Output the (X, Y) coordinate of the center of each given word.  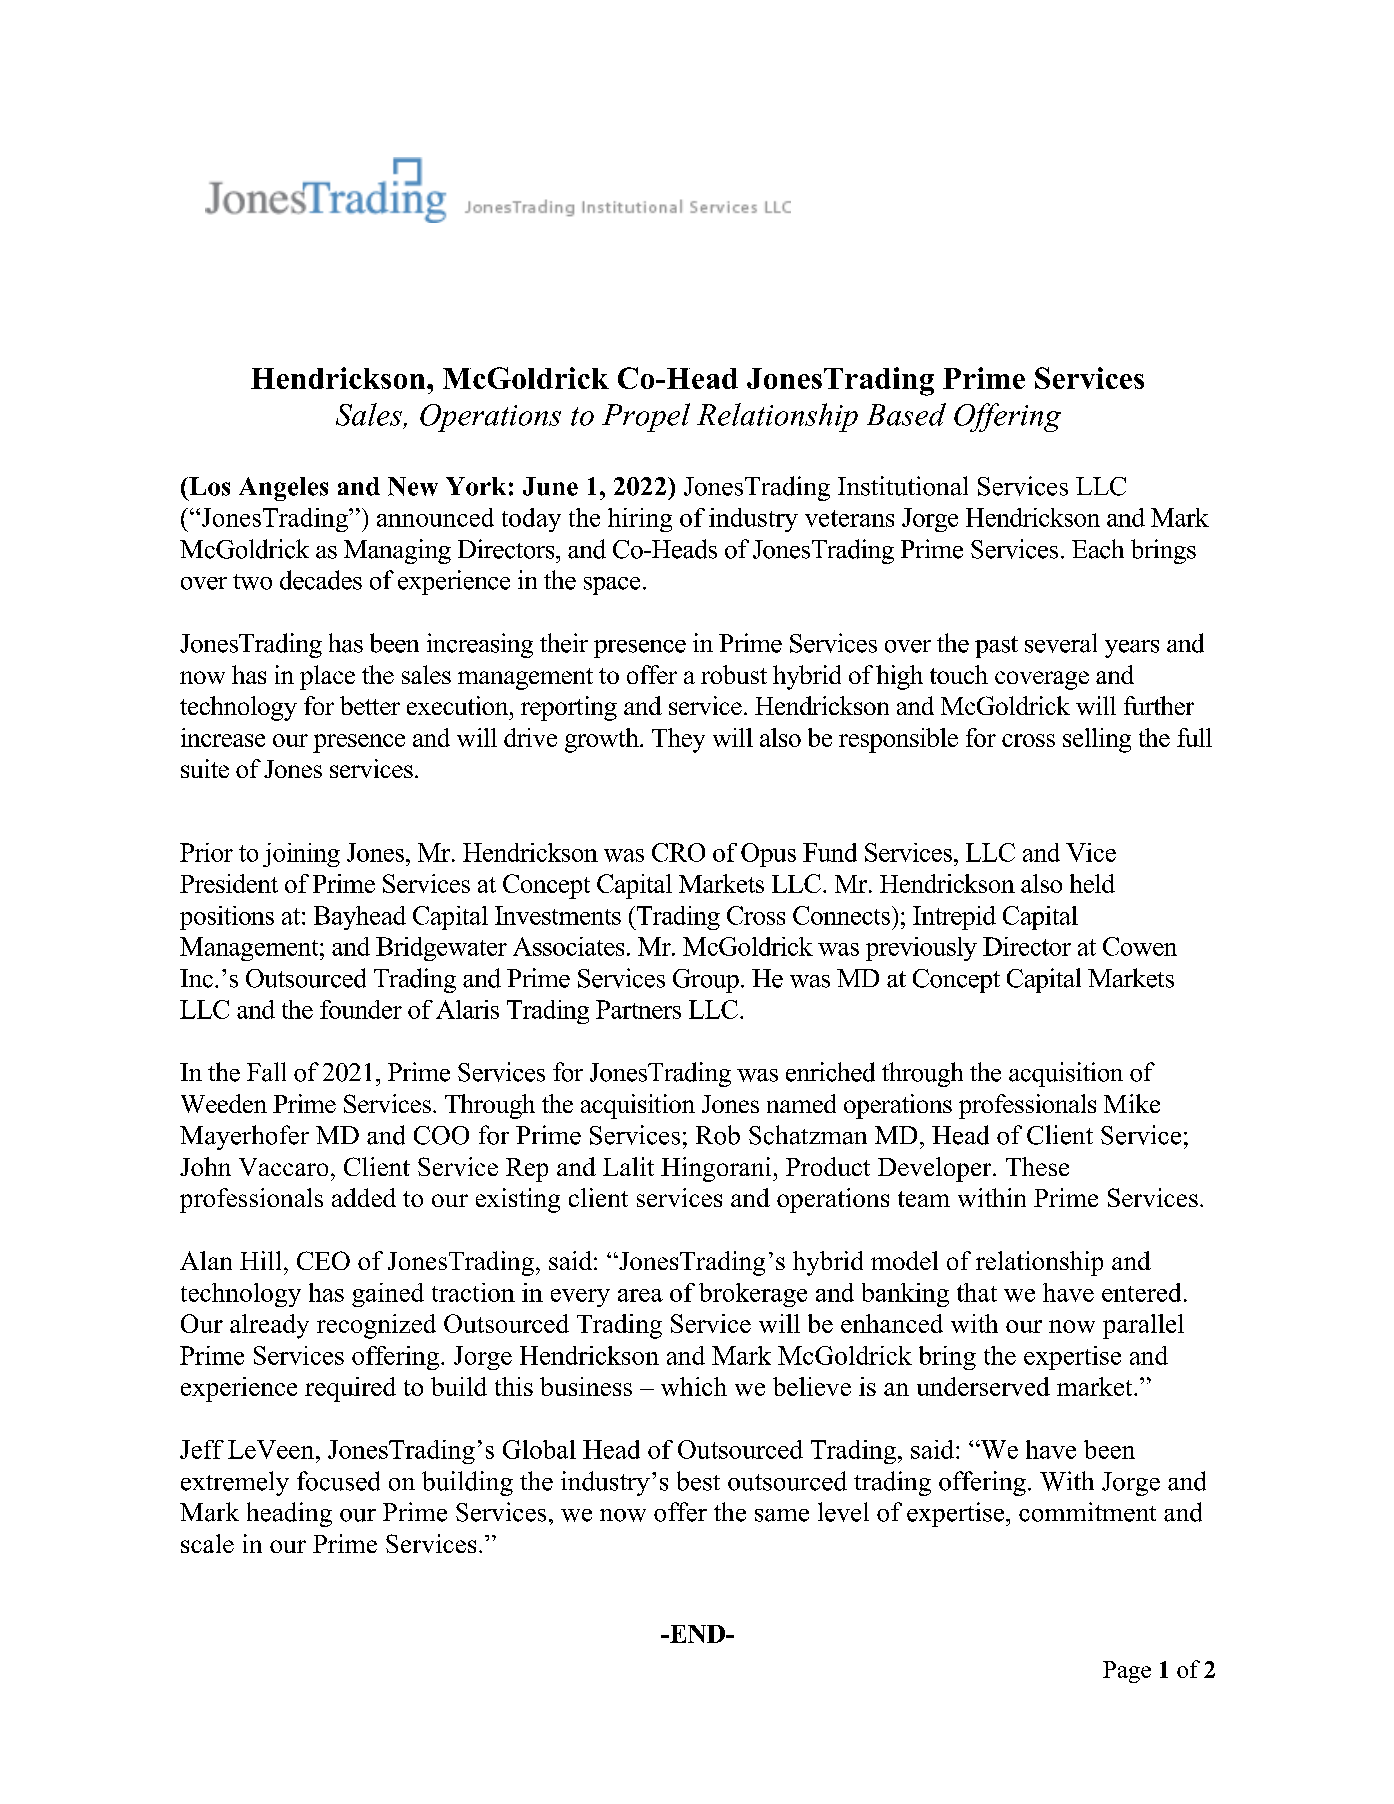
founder (361, 1009)
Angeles (283, 489)
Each (1098, 549)
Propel (646, 417)
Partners (638, 1009)
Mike (1132, 1103)
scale (207, 1543)
